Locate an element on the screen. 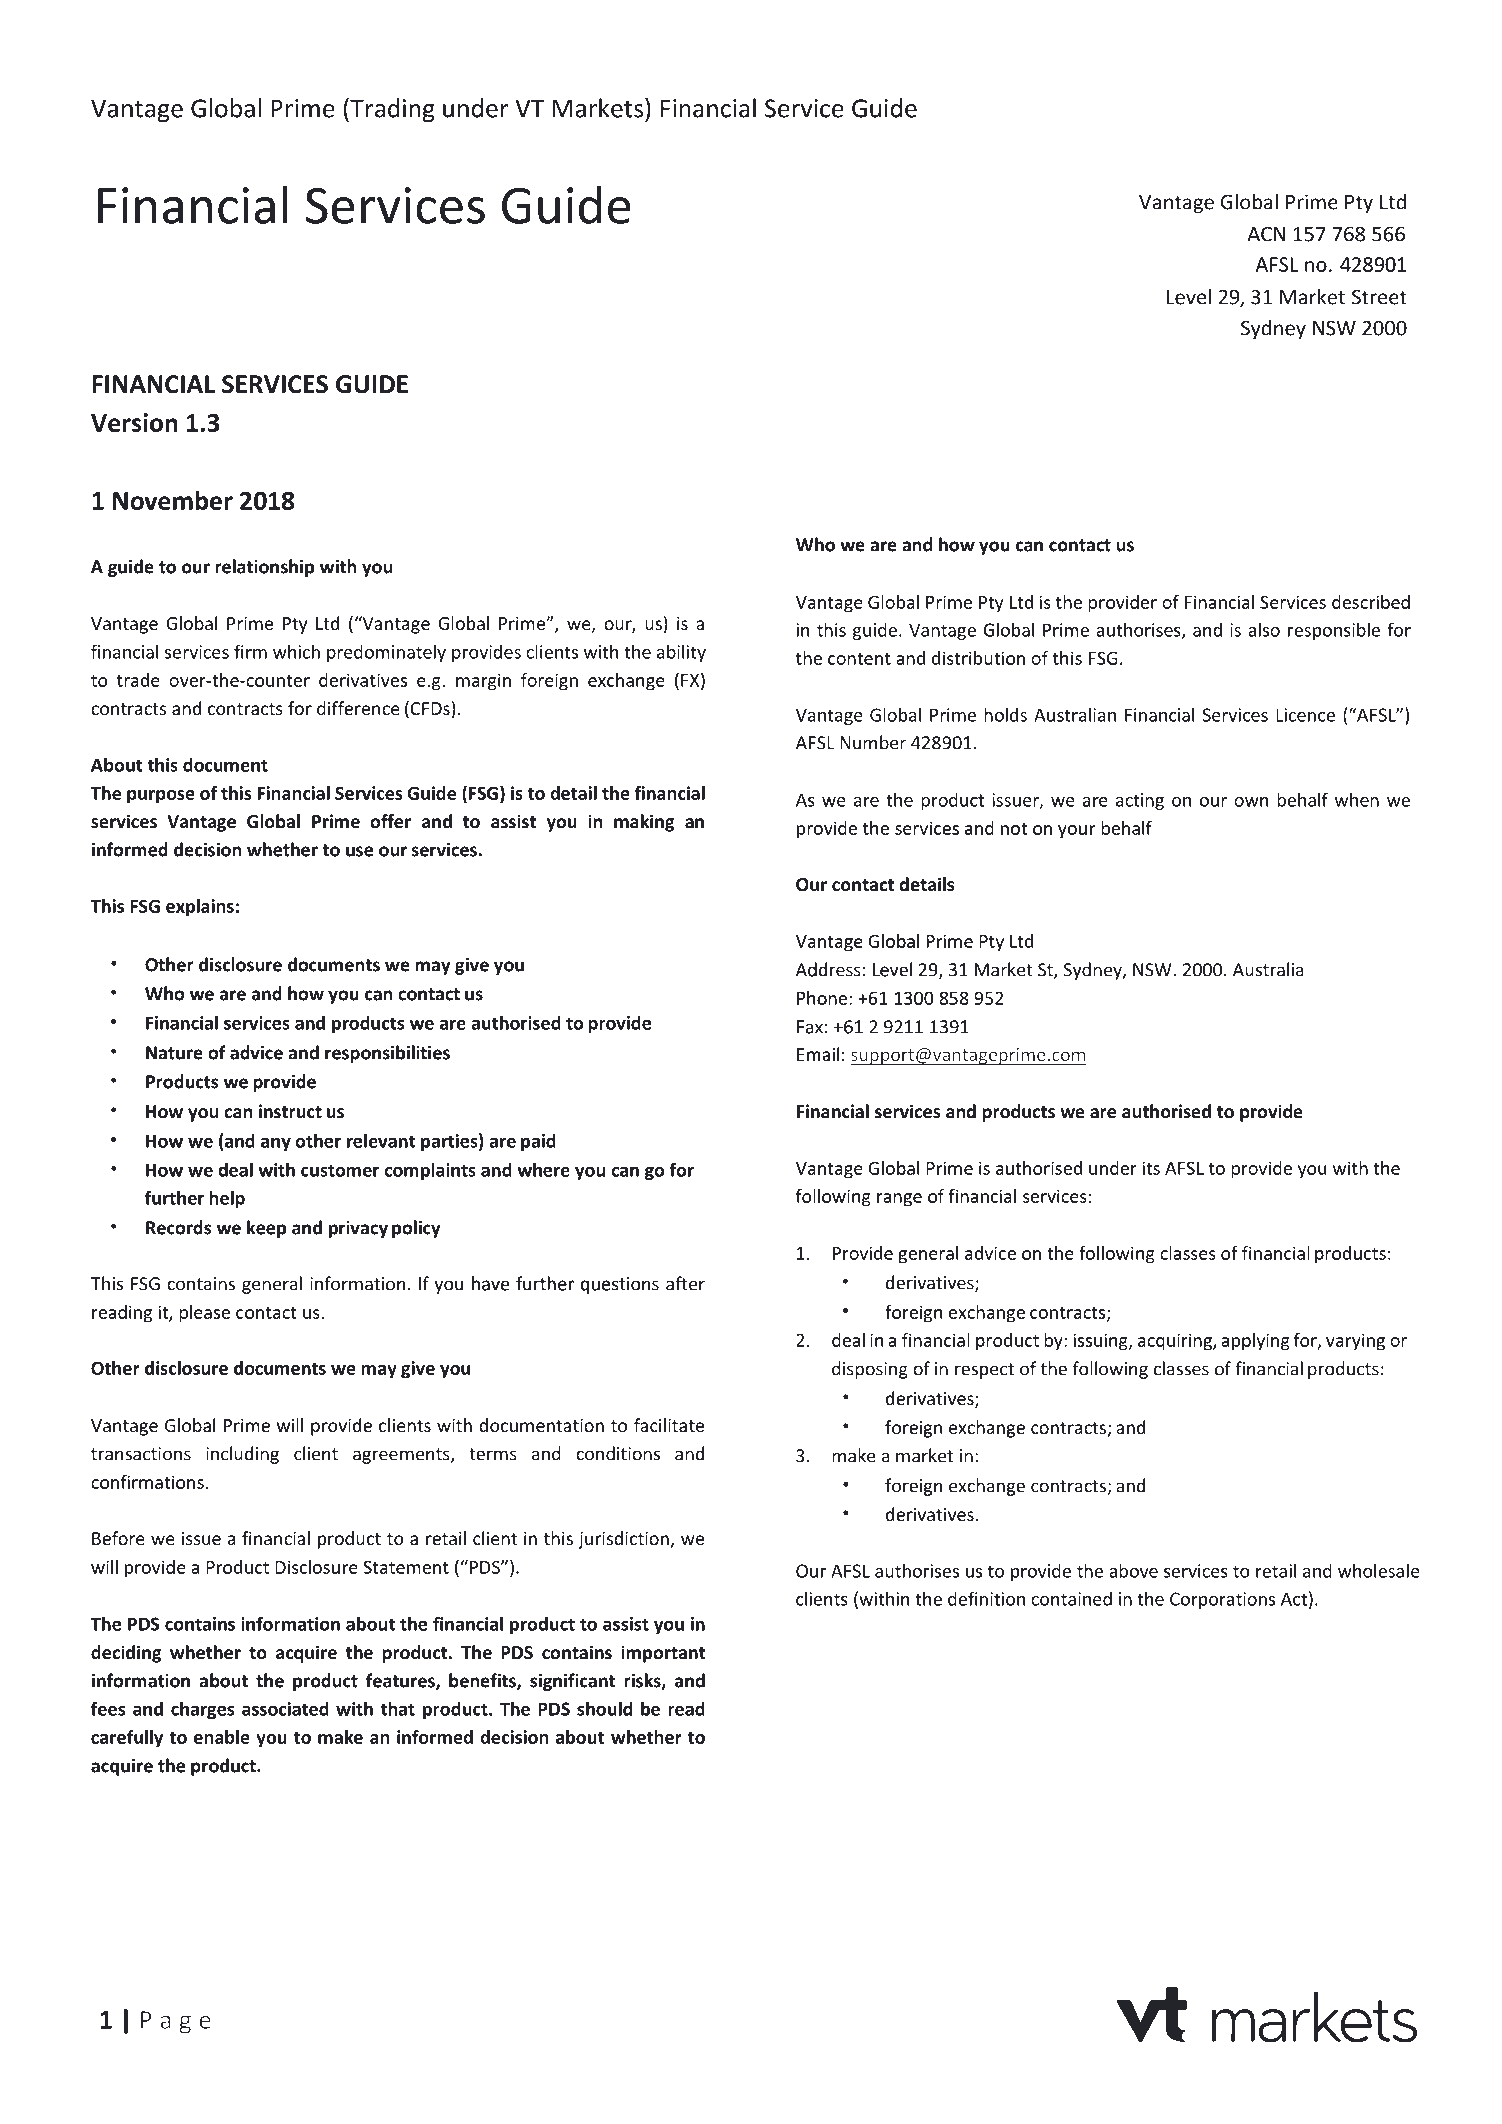 The image size is (1502, 2124). ACN is located at coordinates (1266, 234).
